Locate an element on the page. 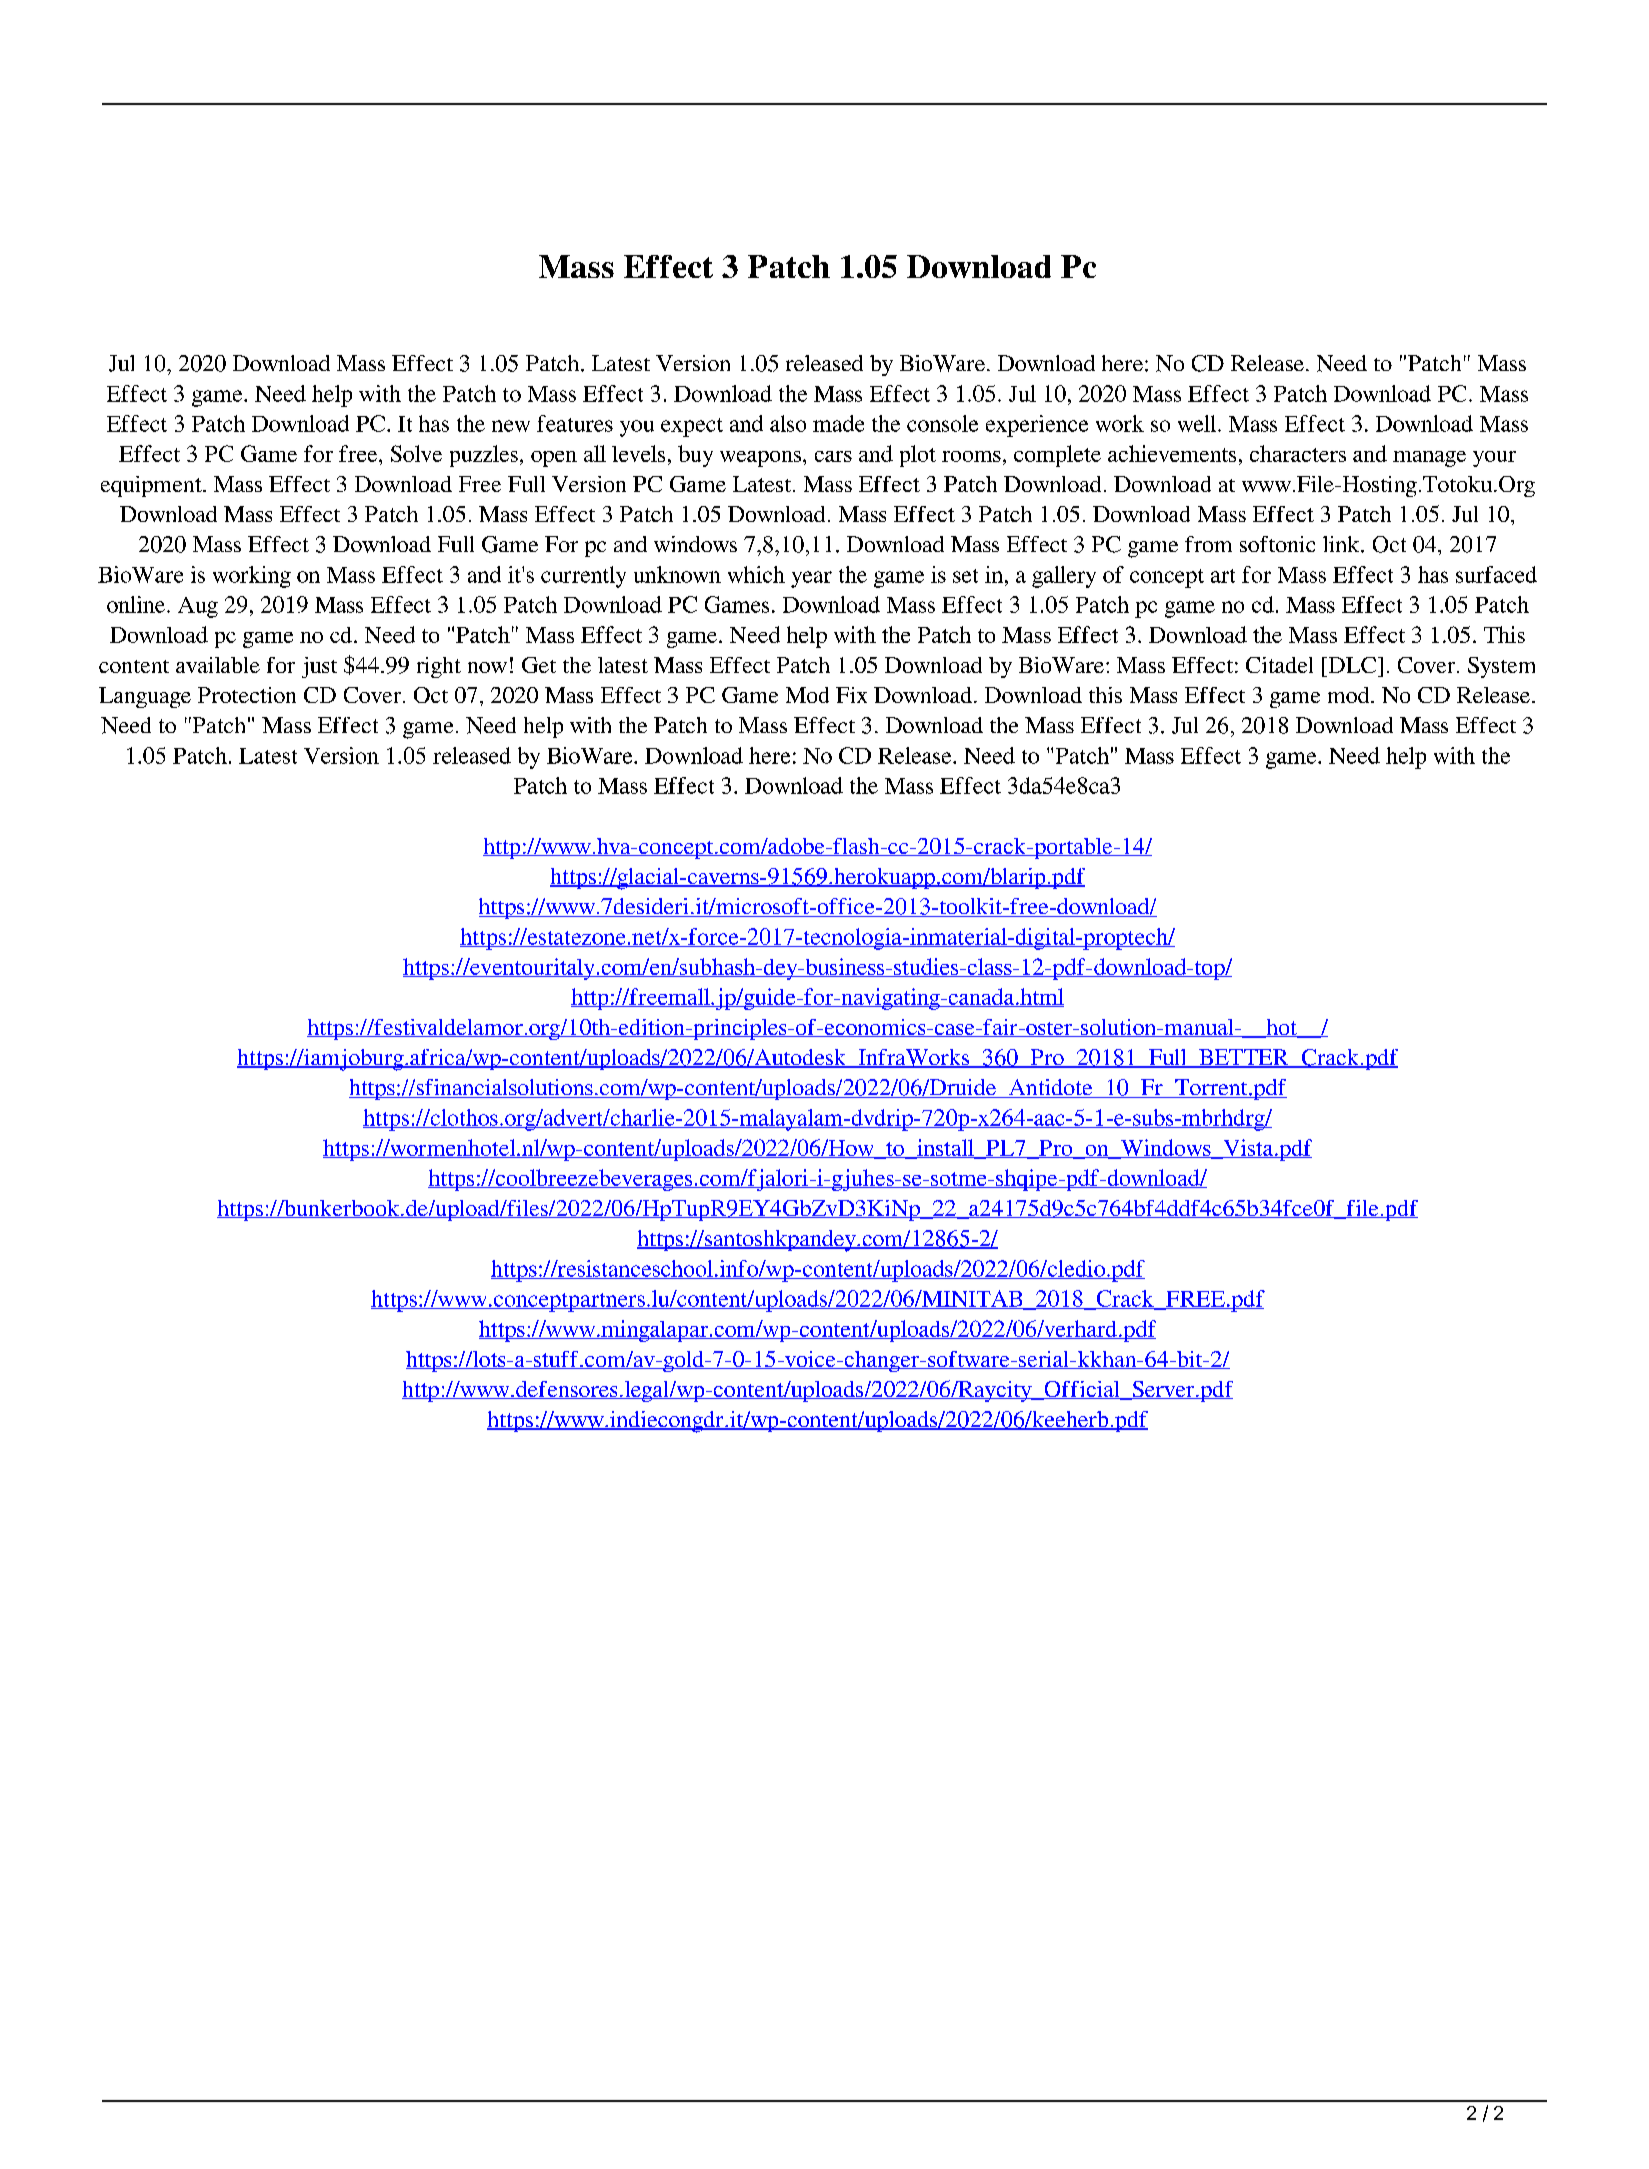 This page has width=1649, height=2169. made is located at coordinates (838, 423).
